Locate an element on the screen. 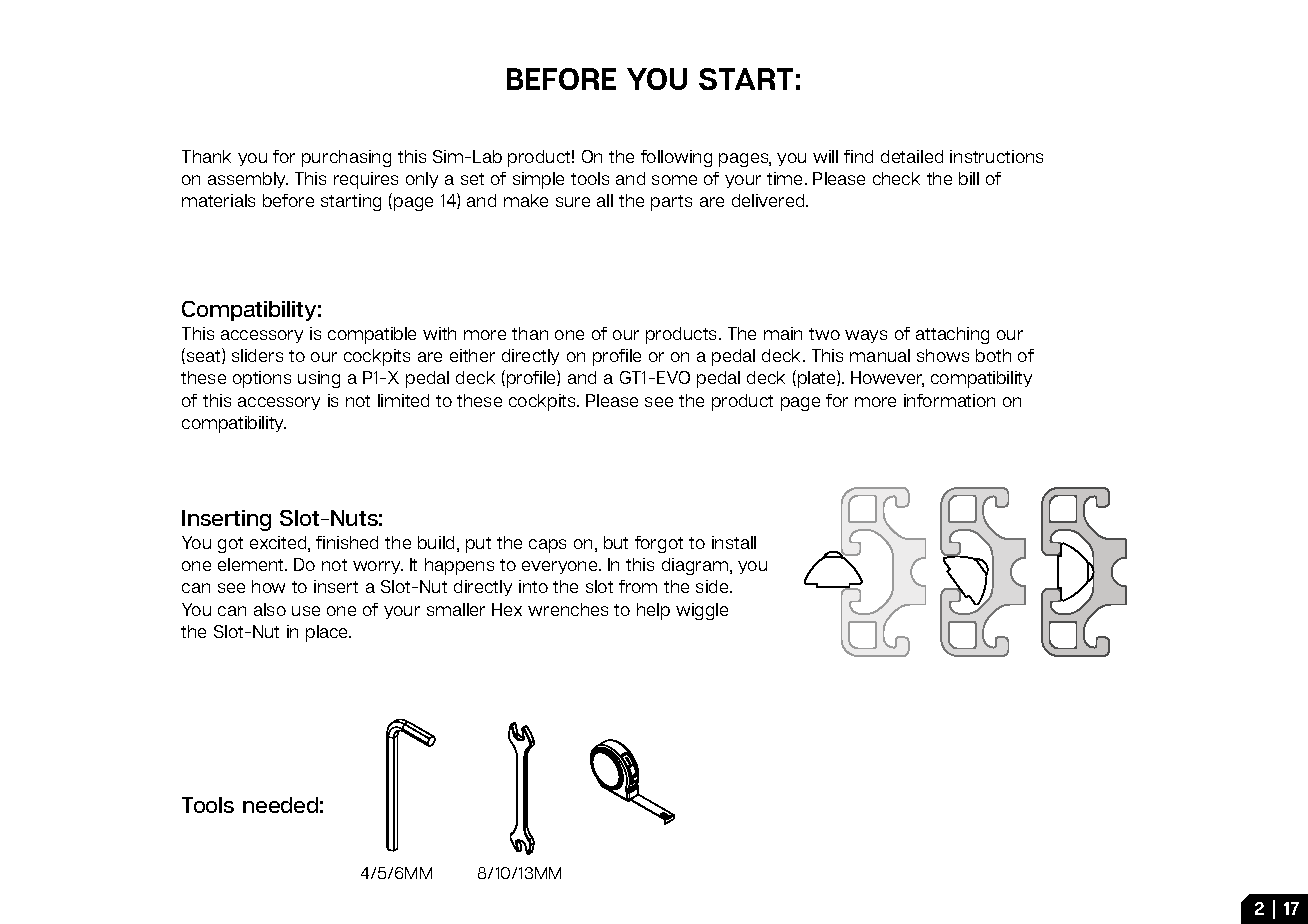  information is located at coordinates (949, 400).
